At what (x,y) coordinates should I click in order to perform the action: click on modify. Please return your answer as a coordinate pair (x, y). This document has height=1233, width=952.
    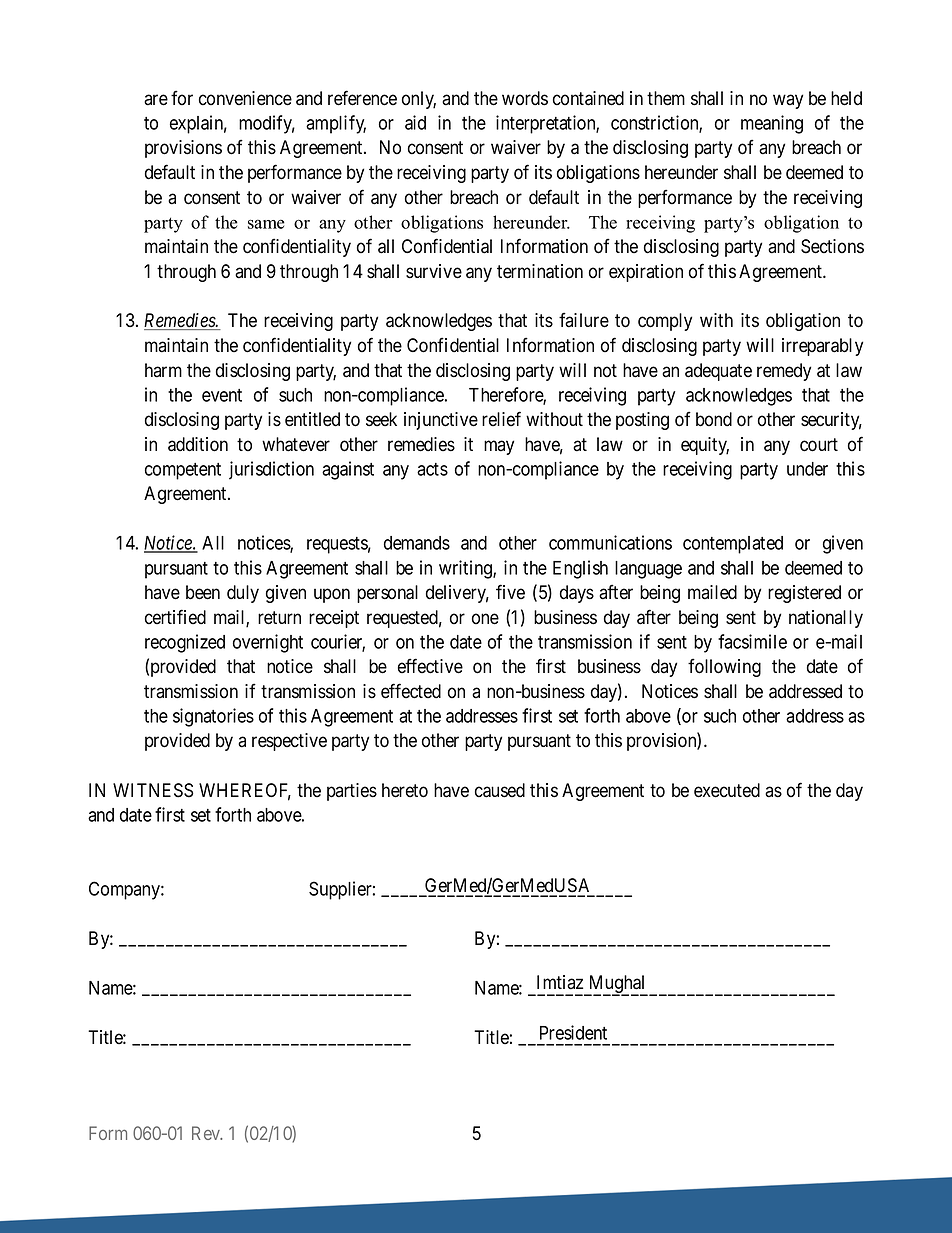
    Looking at the image, I should click on (267, 124).
